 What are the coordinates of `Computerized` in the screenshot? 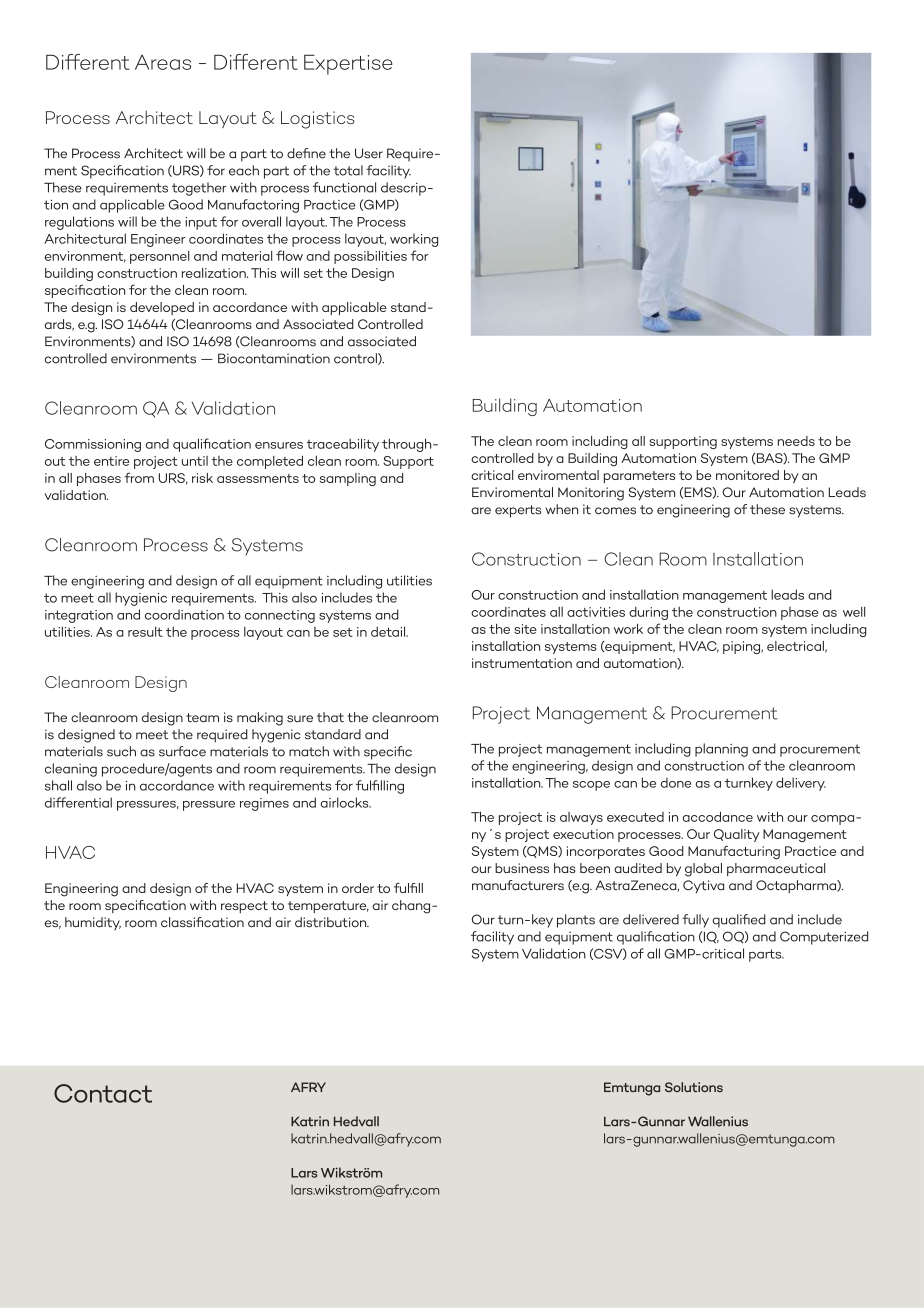 It's located at (824, 938).
